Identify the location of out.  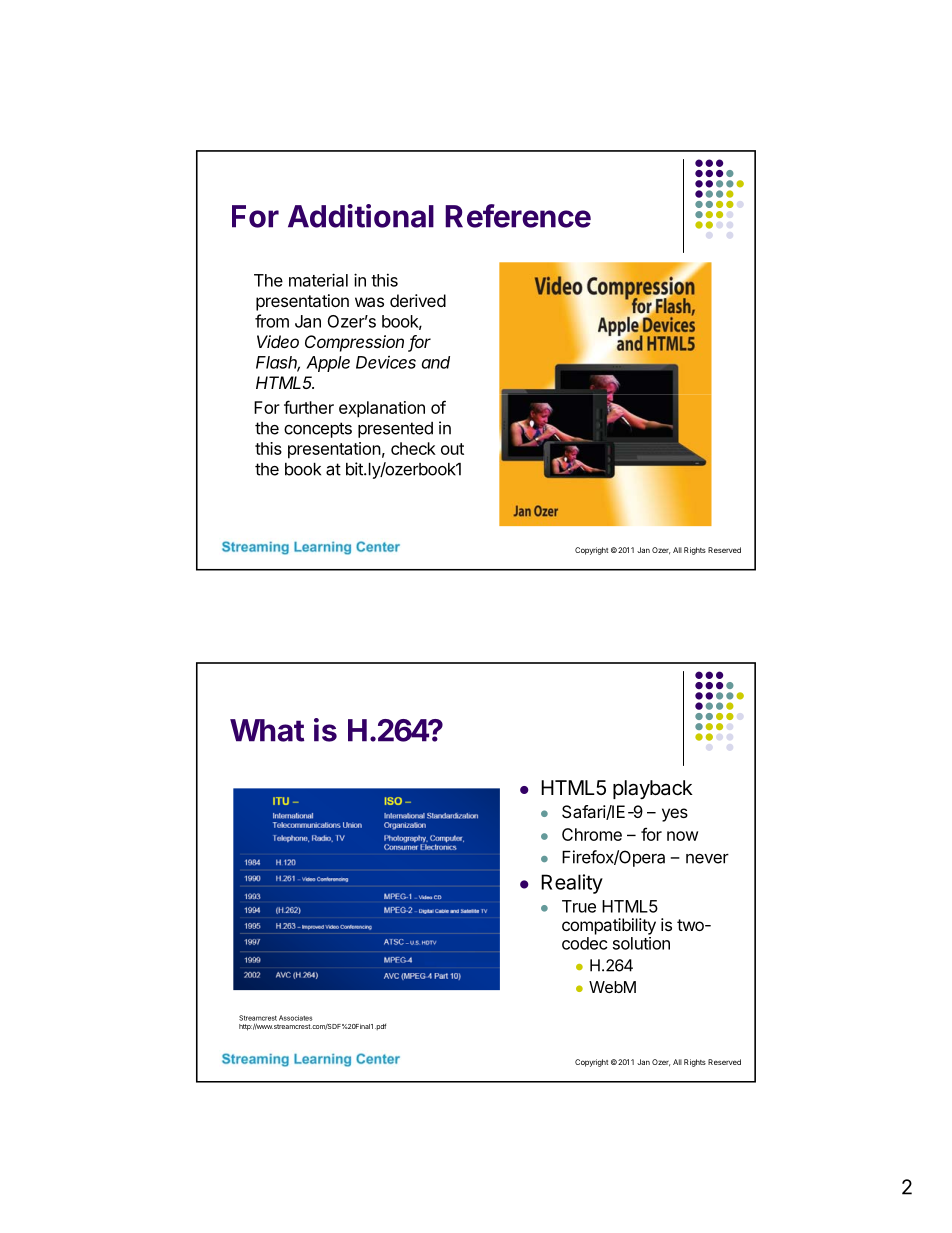
(452, 449).
